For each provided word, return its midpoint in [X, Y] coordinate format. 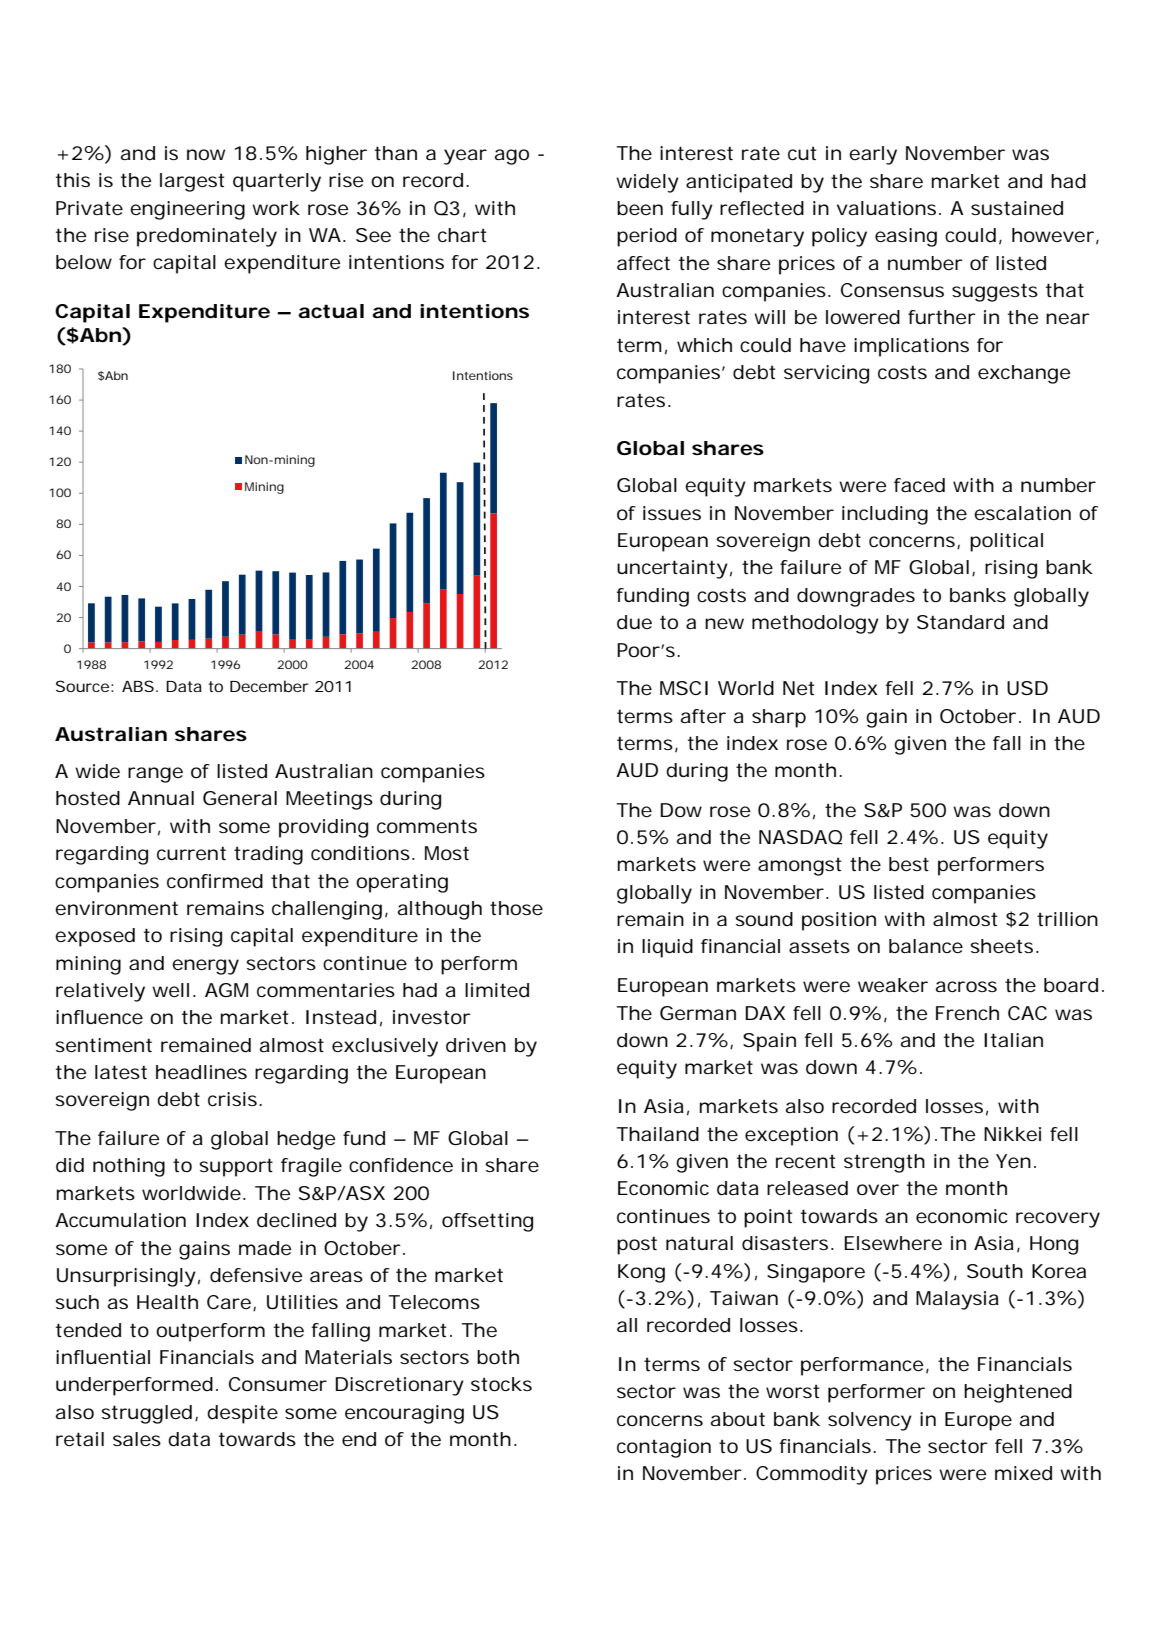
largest [192, 182]
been [640, 208]
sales [137, 1439]
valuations [886, 208]
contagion [664, 1448]
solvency [870, 1421]
